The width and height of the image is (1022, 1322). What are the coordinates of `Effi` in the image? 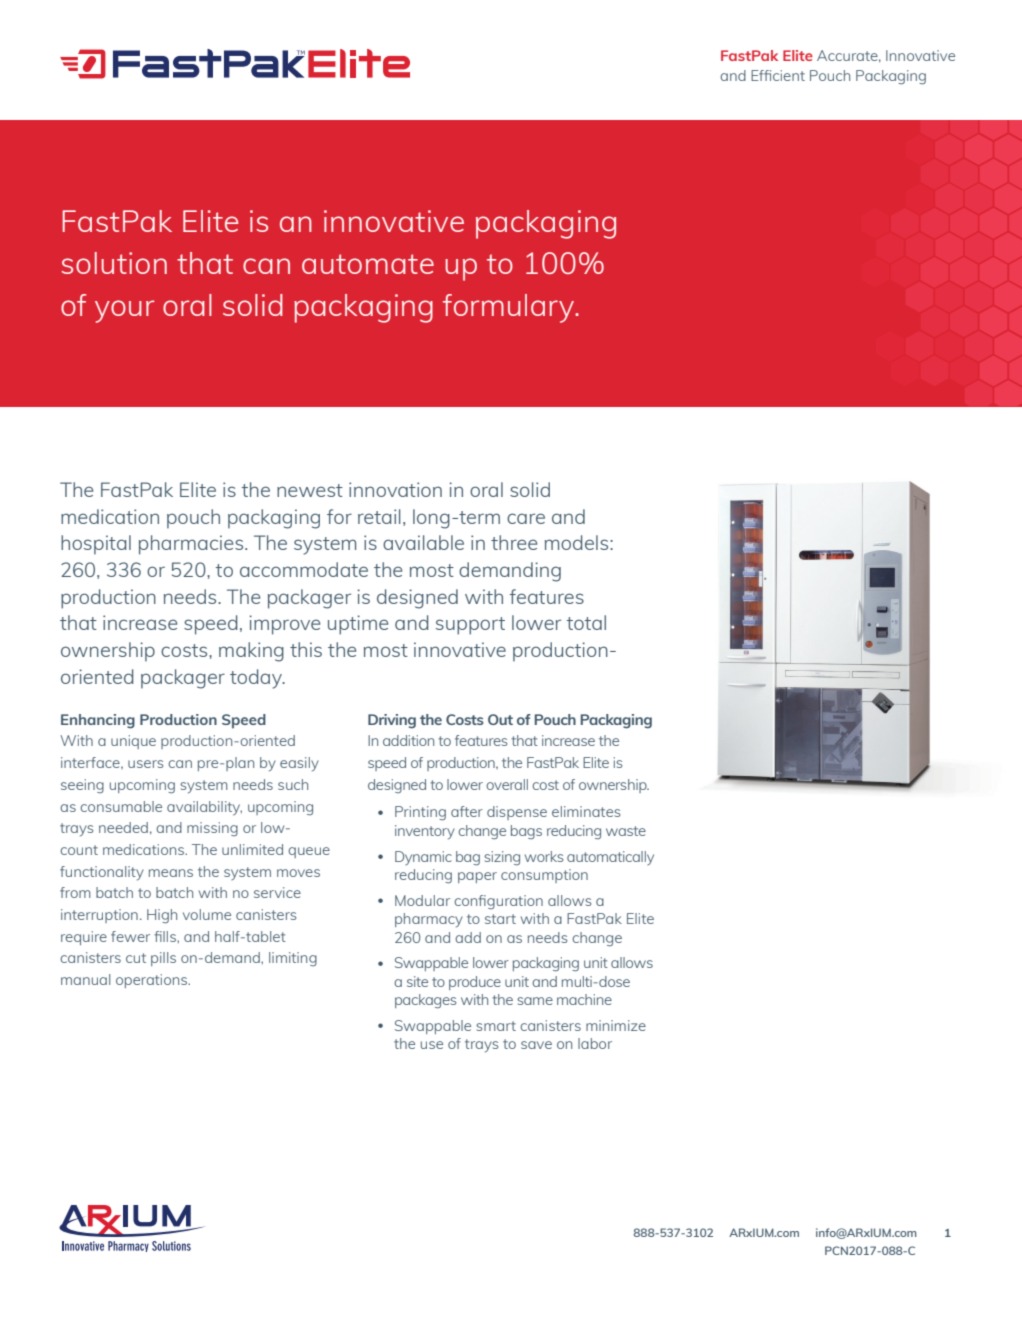 It's located at (761, 75).
